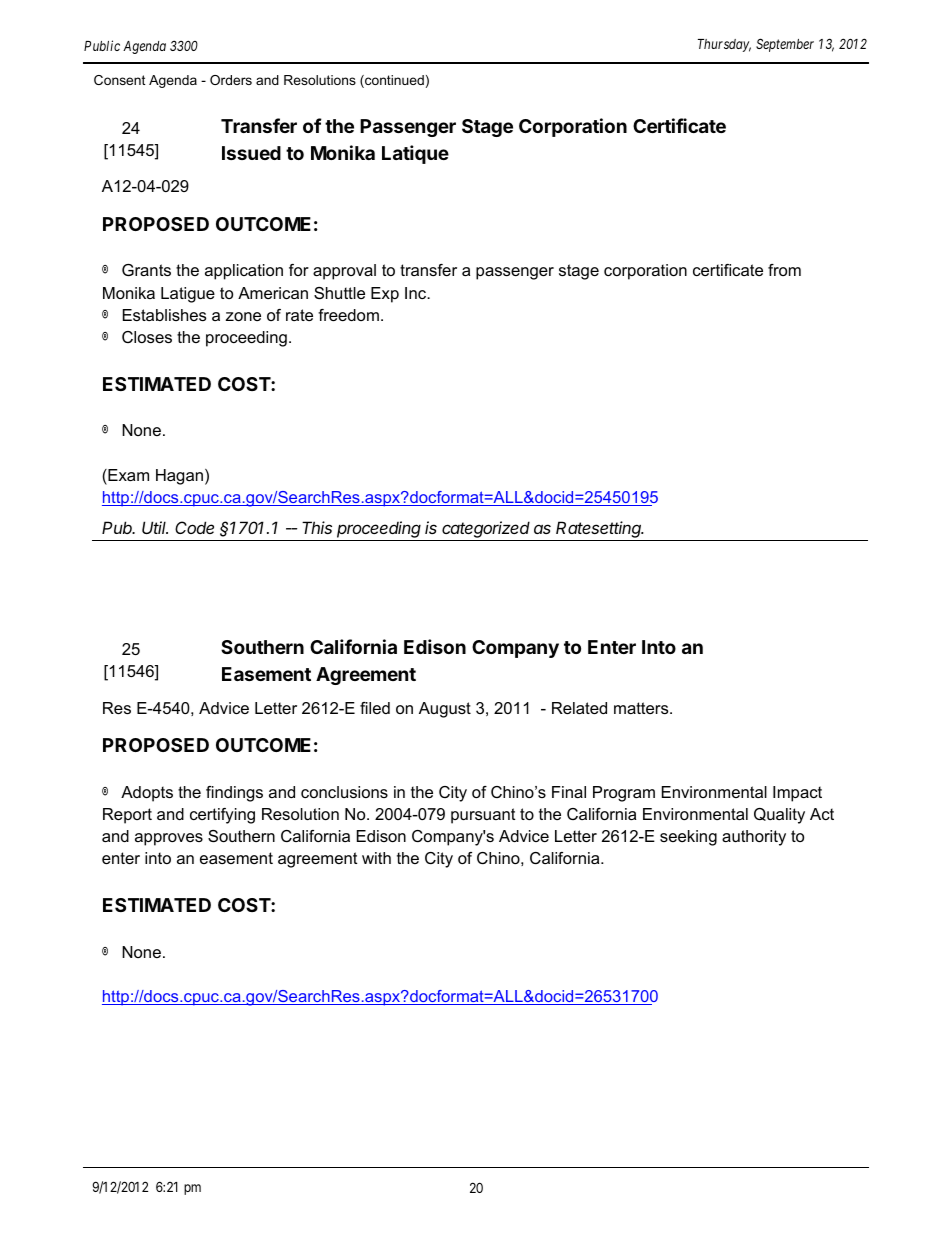 This screenshot has height=1233, width=952. I want to click on seeking, so click(688, 838).
